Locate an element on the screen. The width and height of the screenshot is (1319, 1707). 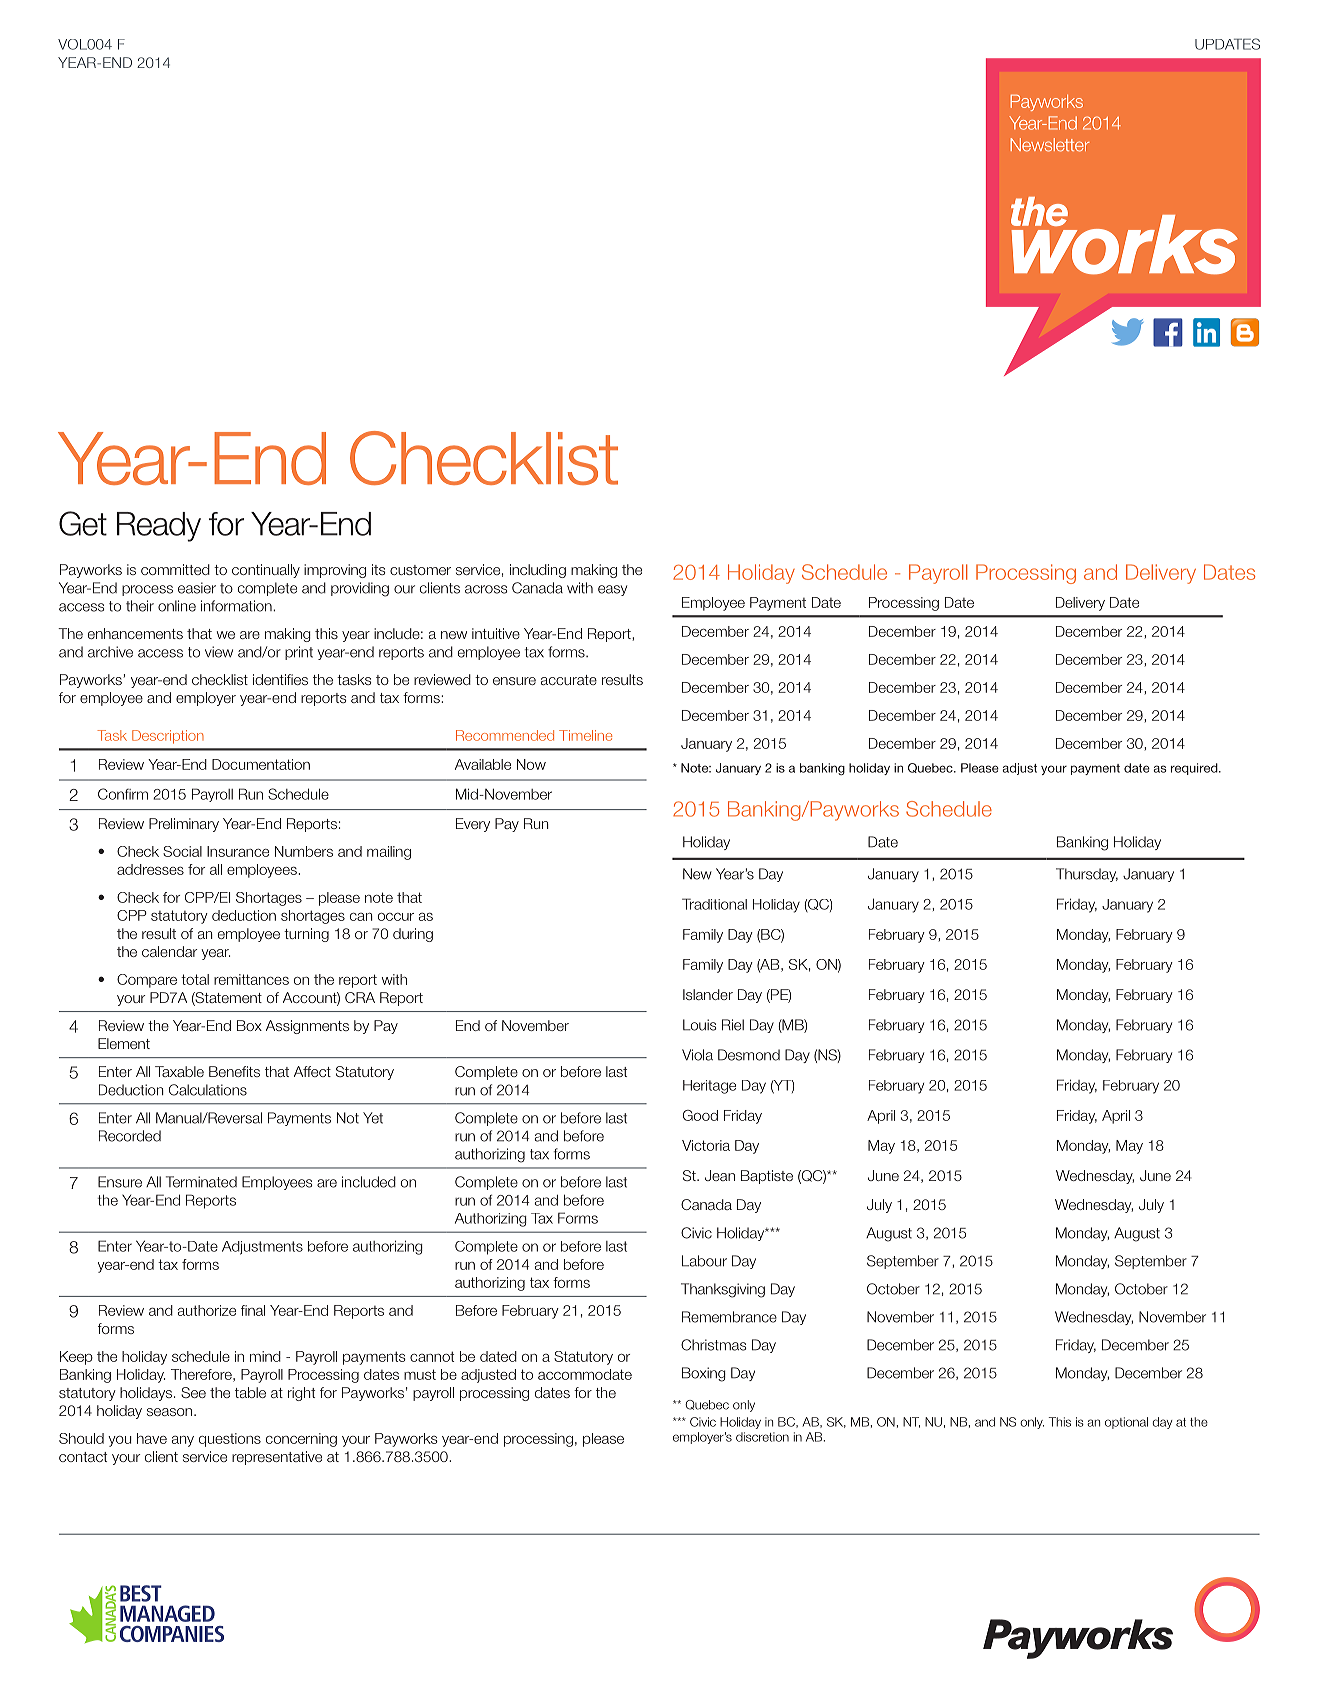
optional is located at coordinates (1126, 1423).
